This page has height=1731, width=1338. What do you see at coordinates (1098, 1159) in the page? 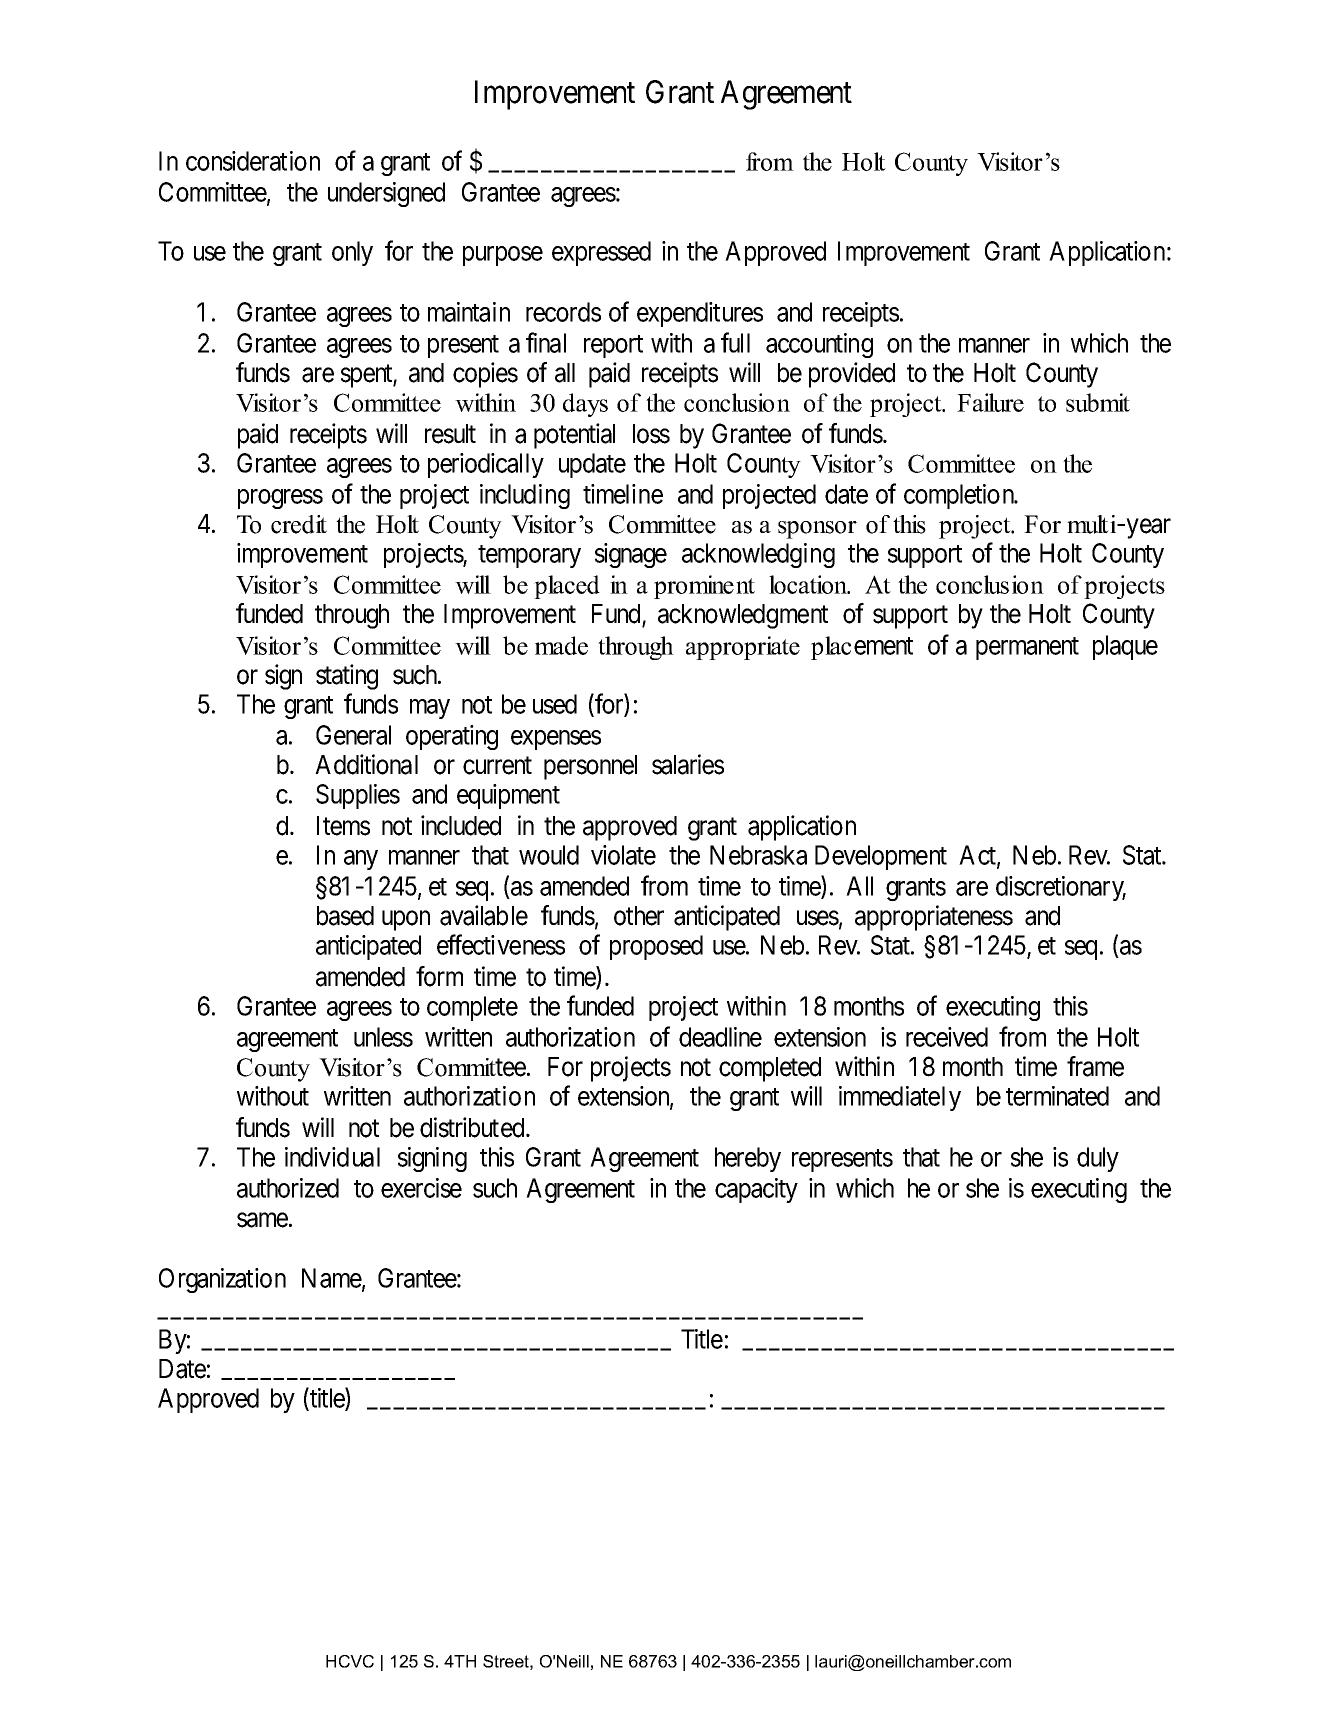
I see `duly` at bounding box center [1098, 1159].
